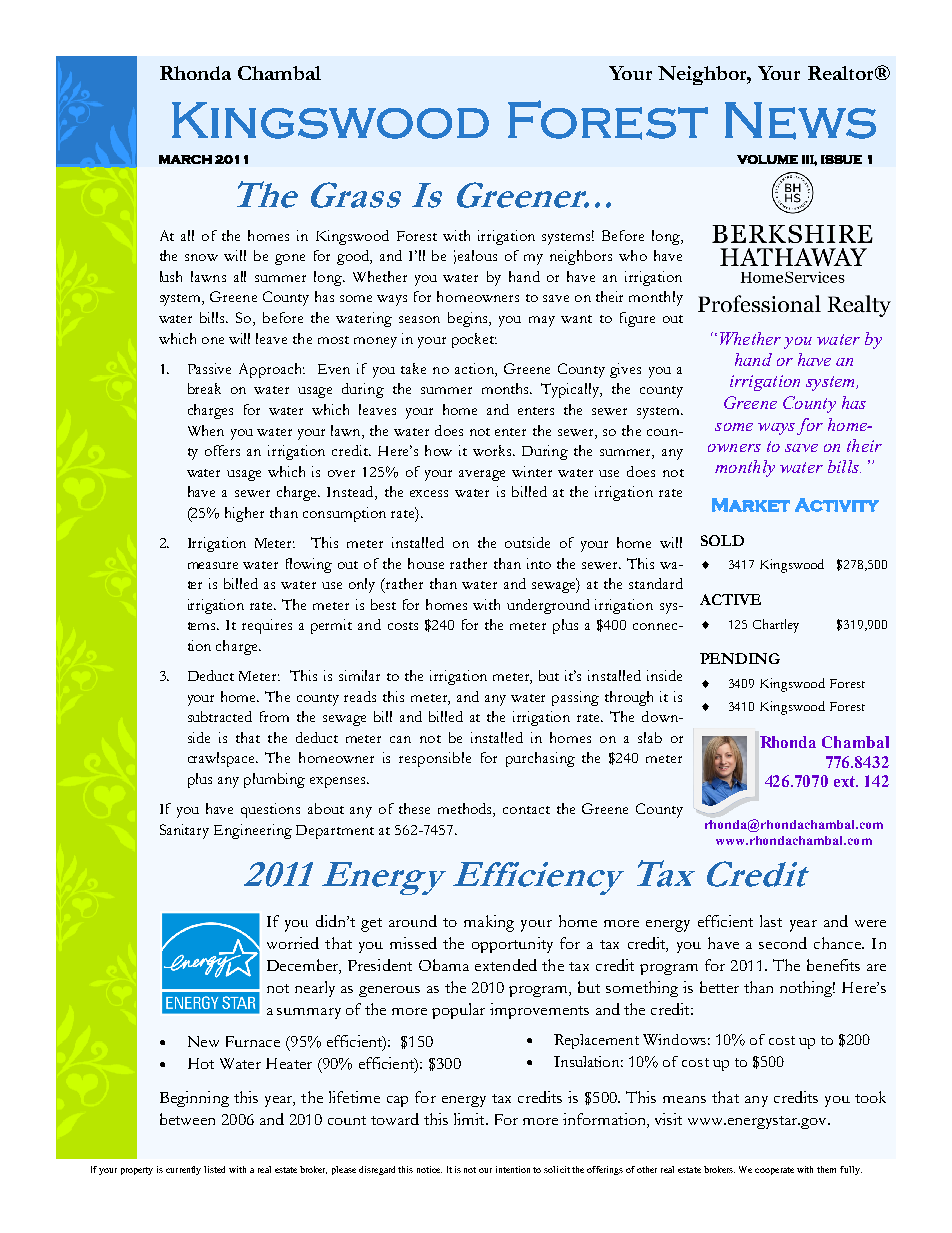 The height and width of the page is (1233, 952). What do you see at coordinates (482, 475) in the page?
I see `average` at bounding box center [482, 475].
